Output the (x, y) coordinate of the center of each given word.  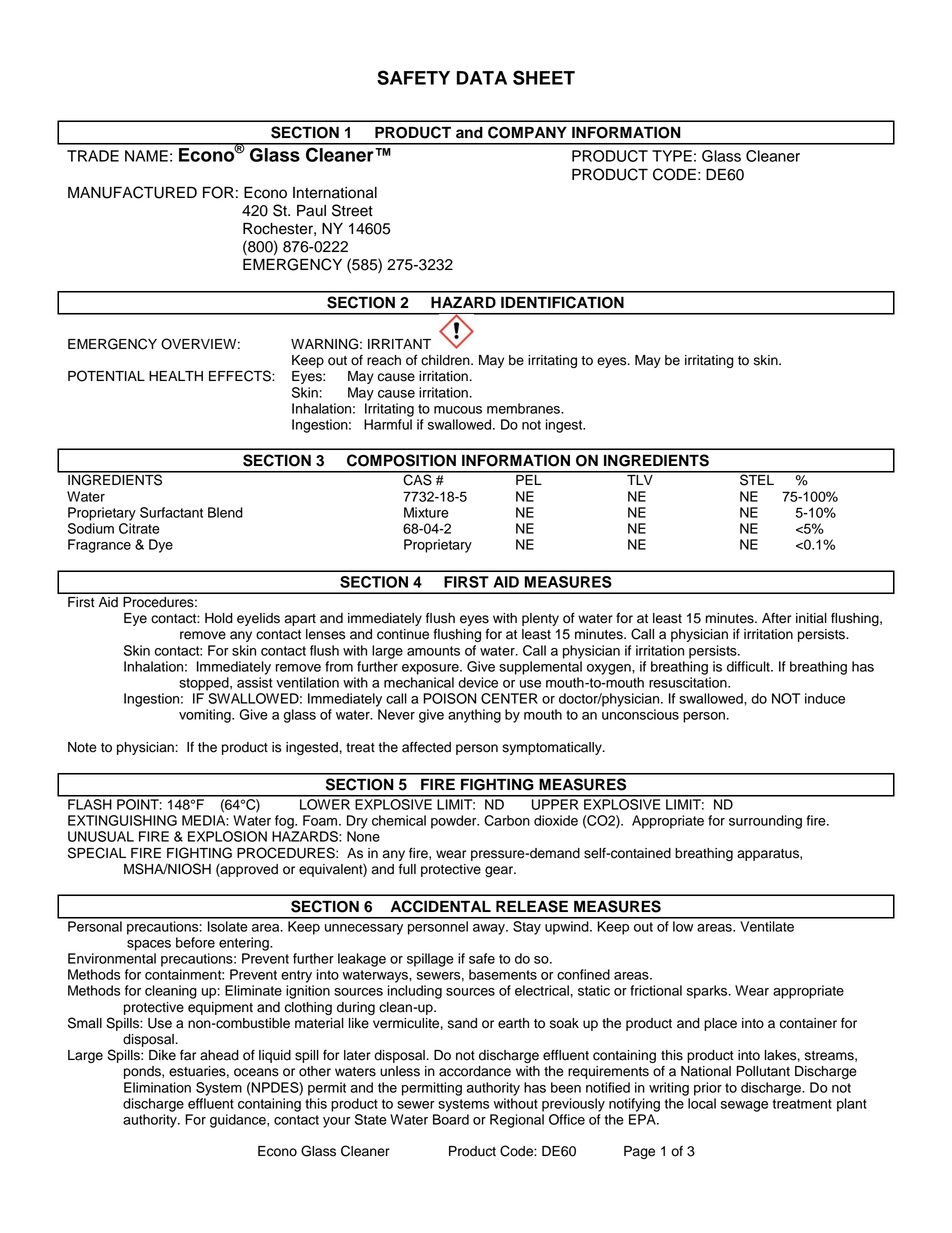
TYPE (672, 156)
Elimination (157, 1087)
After (776, 618)
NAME (146, 156)
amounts (433, 651)
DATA (482, 78)
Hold (219, 618)
